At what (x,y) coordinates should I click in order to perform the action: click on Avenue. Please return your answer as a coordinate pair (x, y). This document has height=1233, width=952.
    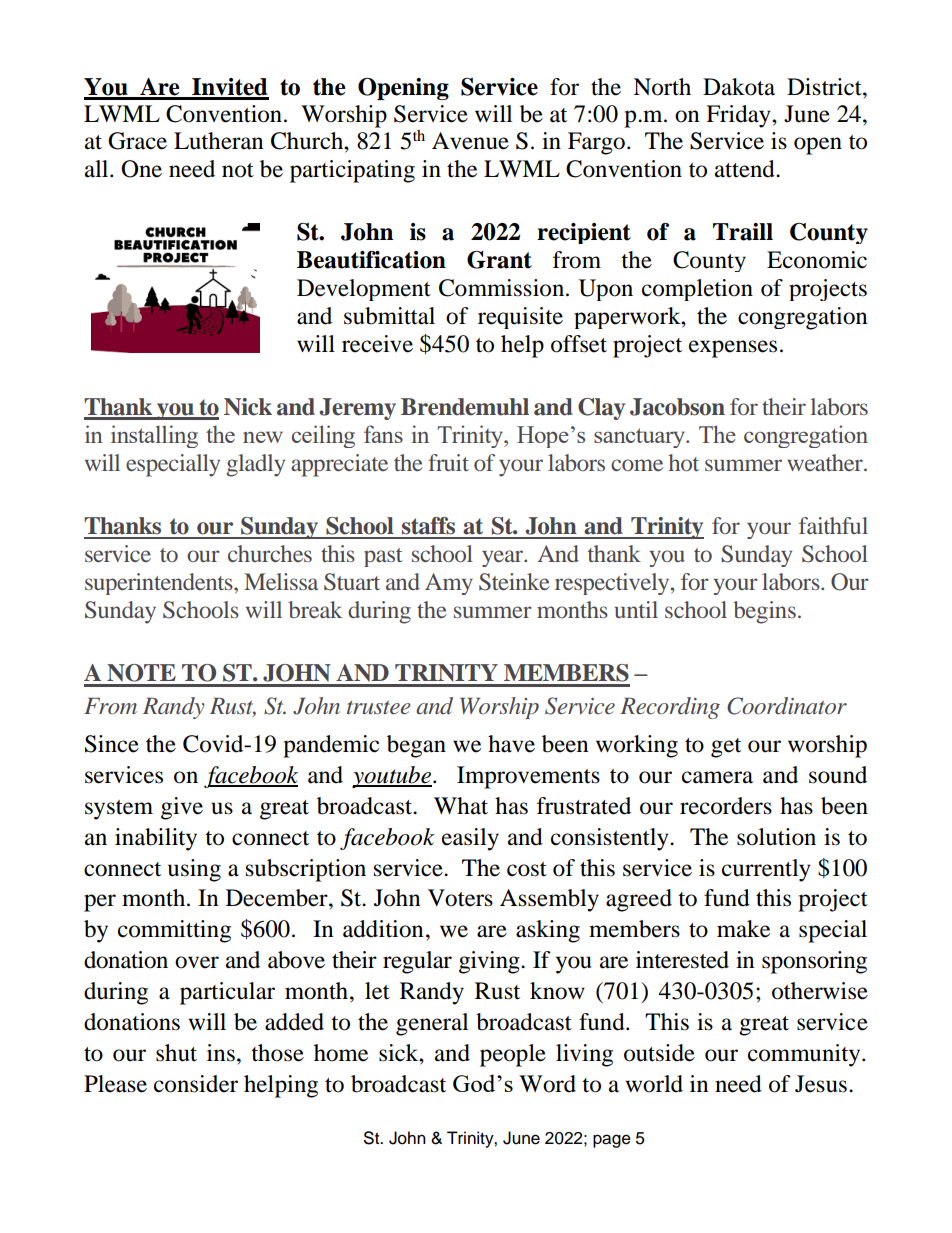
    Looking at the image, I should click on (470, 141).
